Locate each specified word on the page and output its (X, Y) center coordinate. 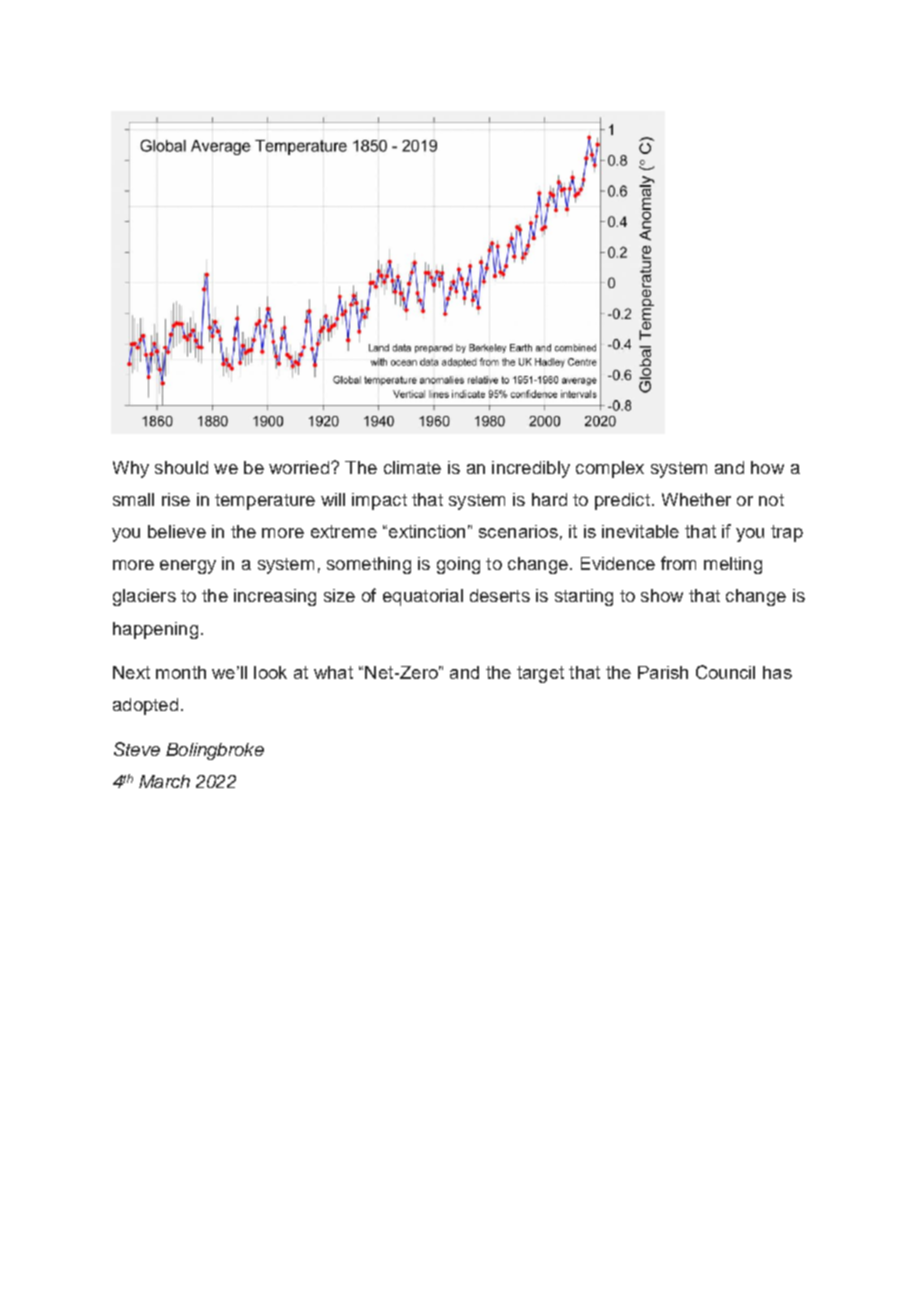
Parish (663, 672)
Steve (137, 749)
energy (188, 567)
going (458, 565)
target (540, 674)
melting (733, 565)
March (164, 781)
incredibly (531, 469)
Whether (696, 499)
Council (725, 672)
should (181, 467)
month (181, 672)
